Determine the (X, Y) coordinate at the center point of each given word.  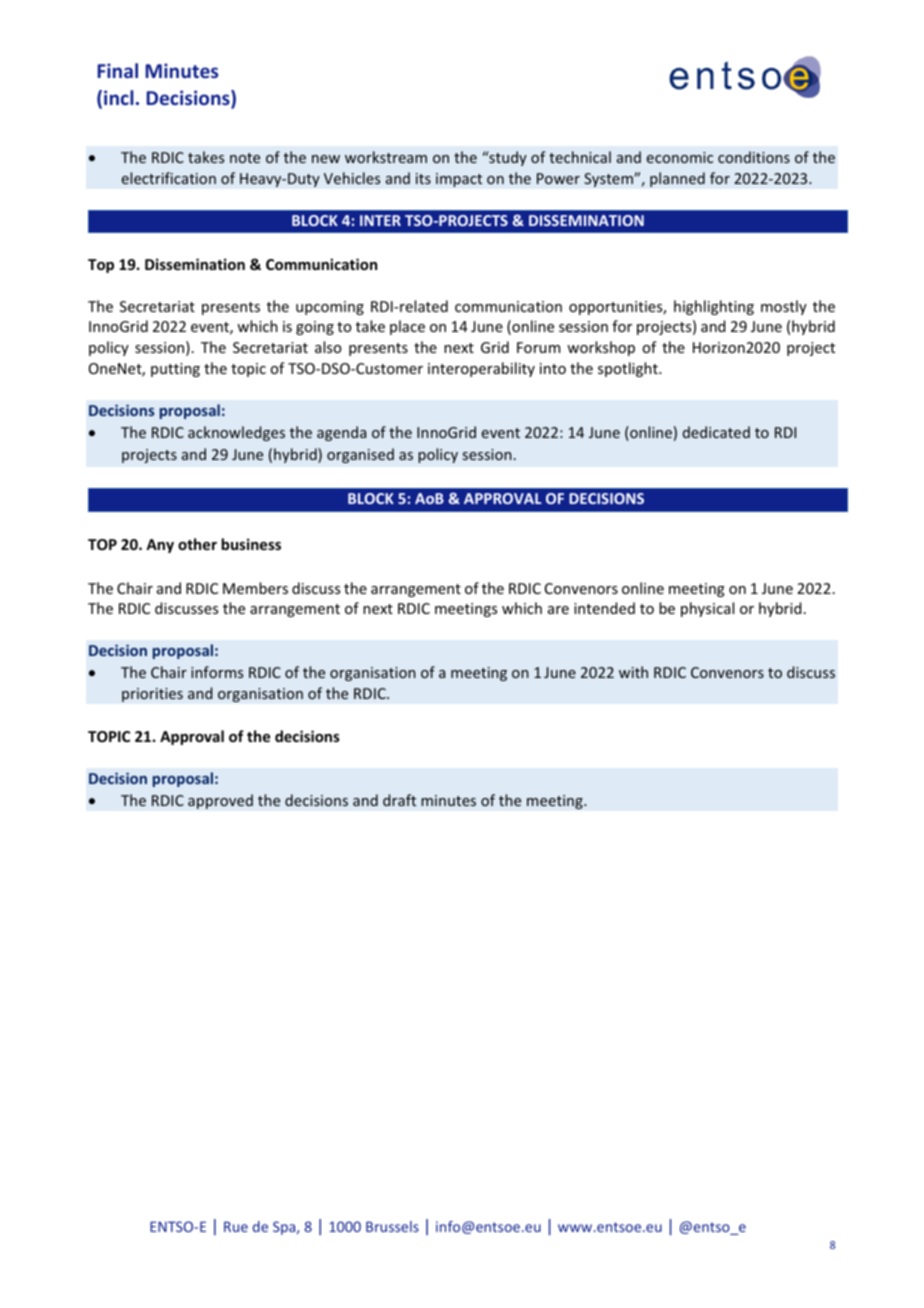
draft (399, 800)
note (245, 158)
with (633, 672)
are (558, 610)
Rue (236, 1226)
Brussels (392, 1226)
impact (459, 180)
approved (220, 801)
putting (175, 370)
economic (680, 157)
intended (604, 608)
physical (707, 609)
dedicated (716, 432)
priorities (152, 695)
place (407, 327)
